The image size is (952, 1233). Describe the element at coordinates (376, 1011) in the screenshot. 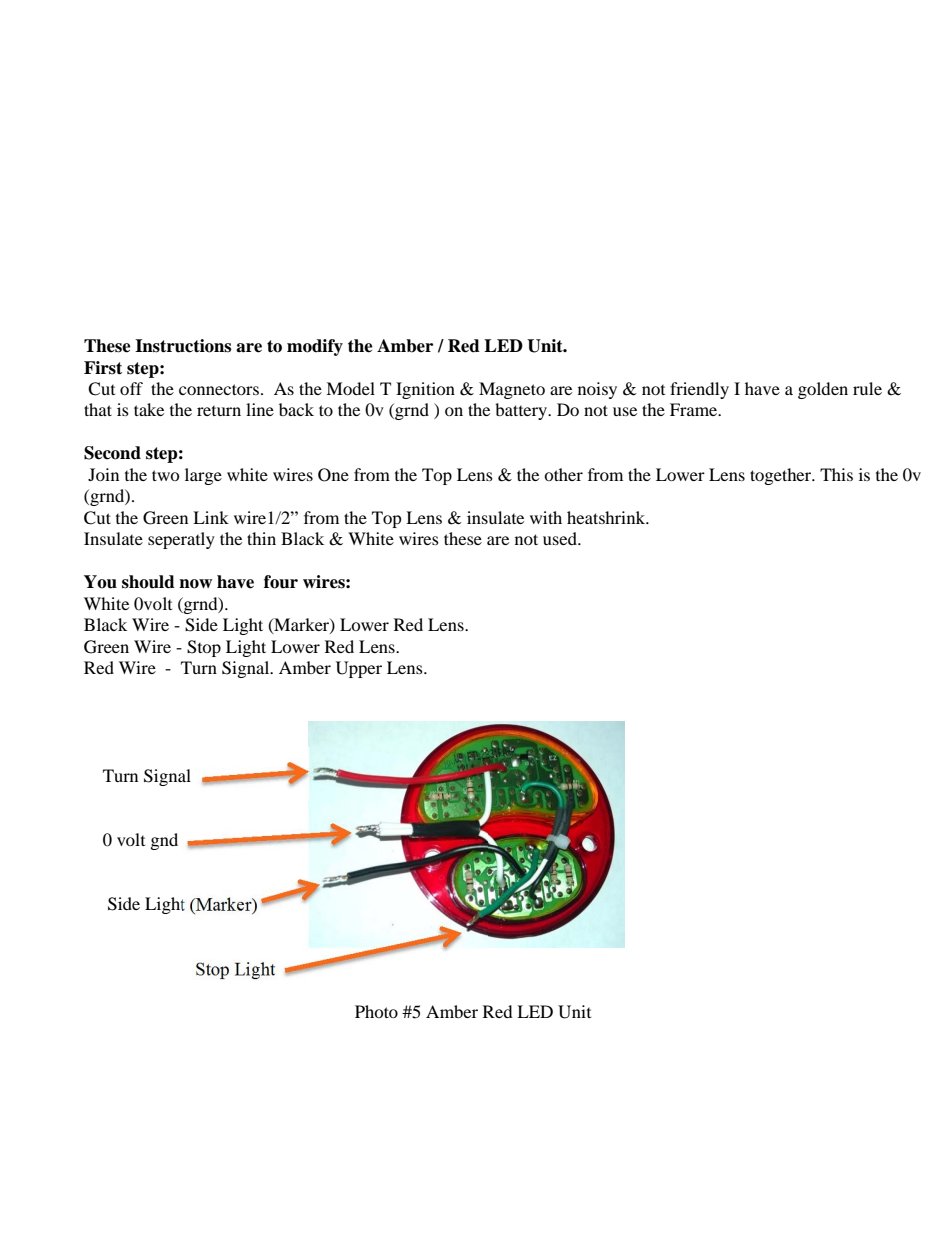

I see `Photo` at that location.
